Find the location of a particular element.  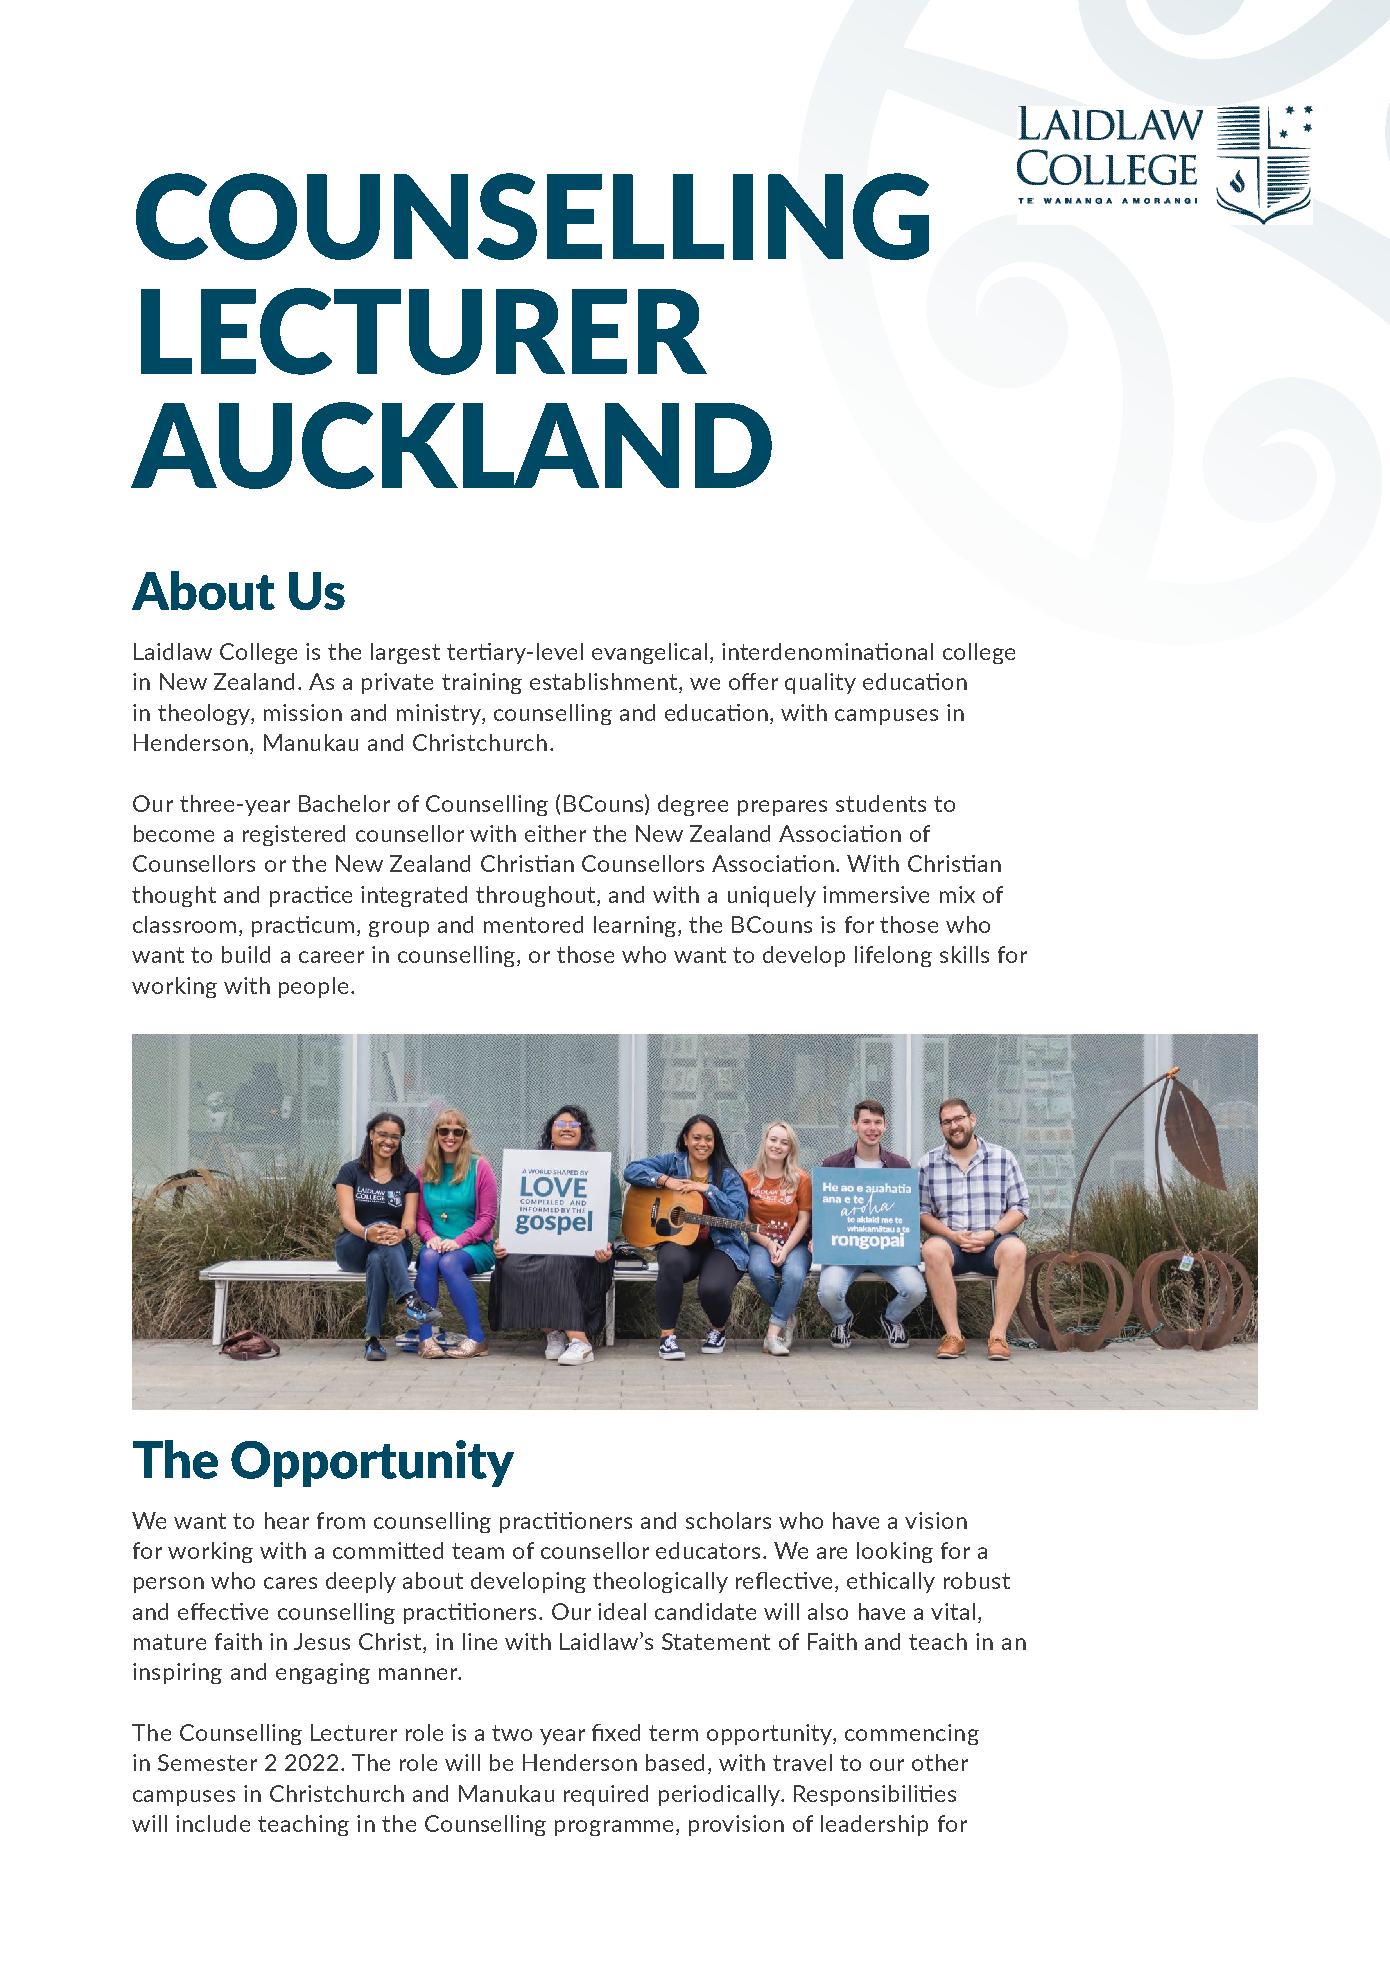

mentored is located at coordinates (533, 924).
